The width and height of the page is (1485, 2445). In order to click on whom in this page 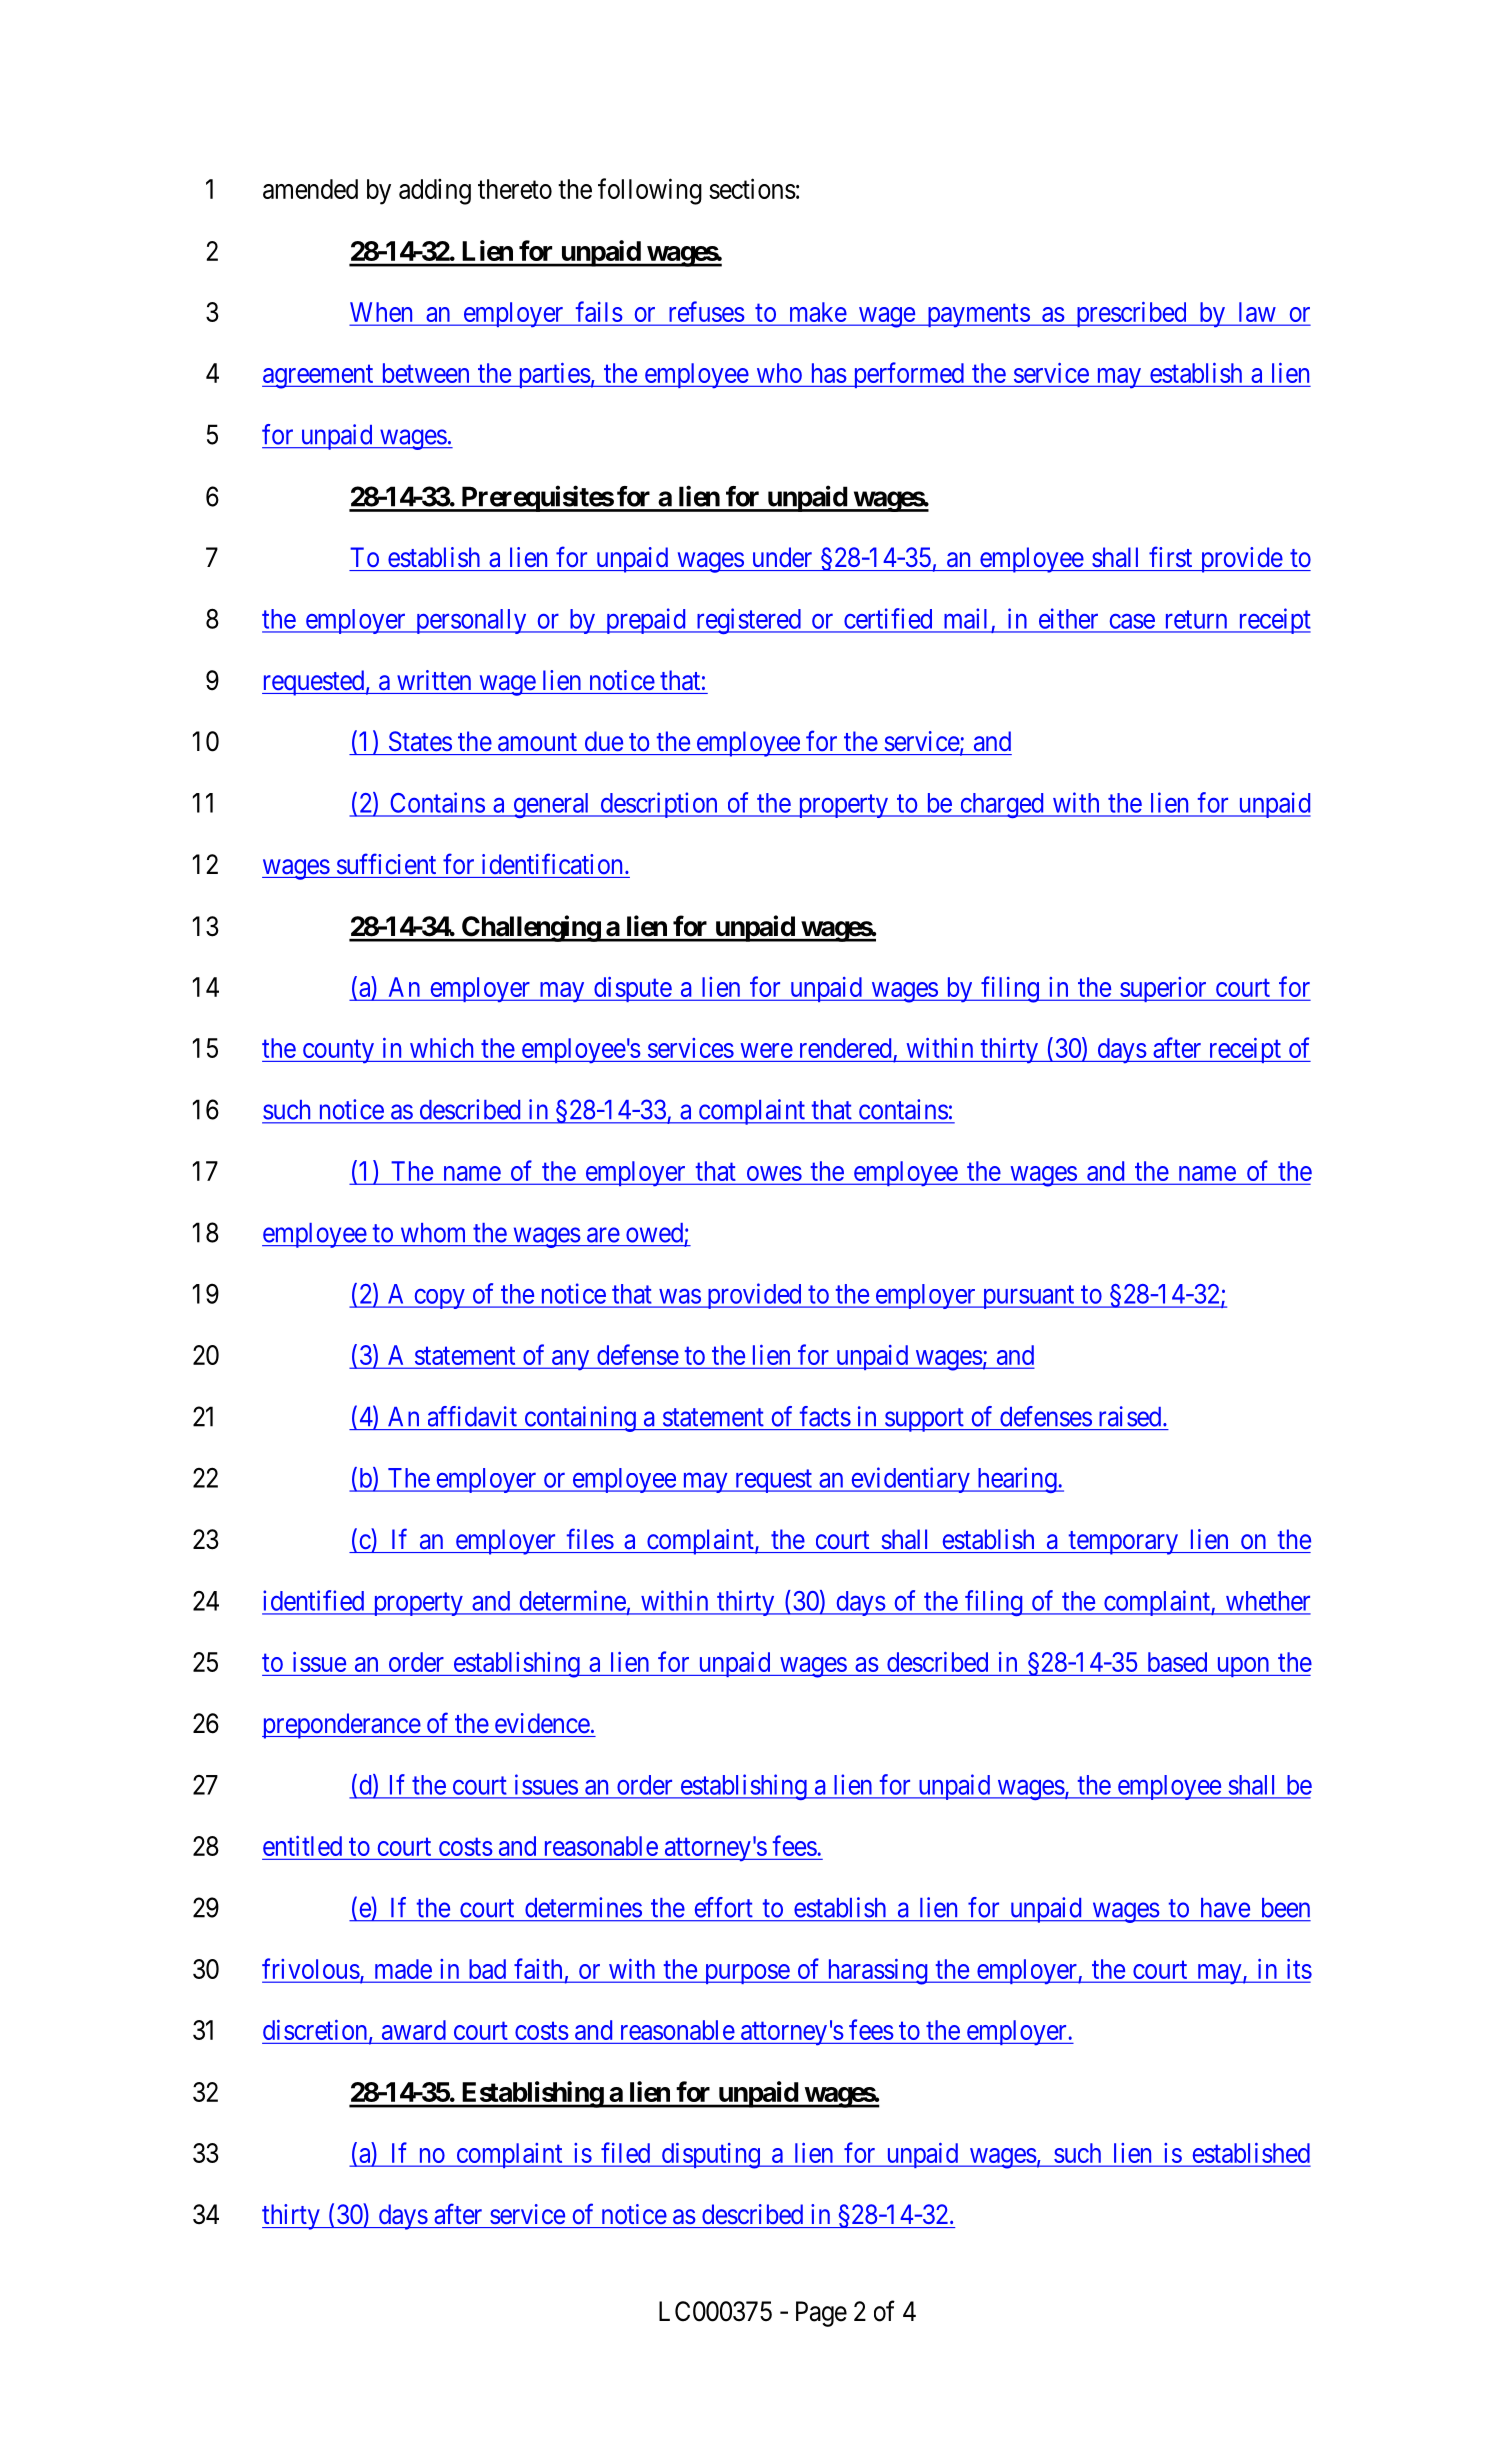, I will do `click(433, 1233)`.
